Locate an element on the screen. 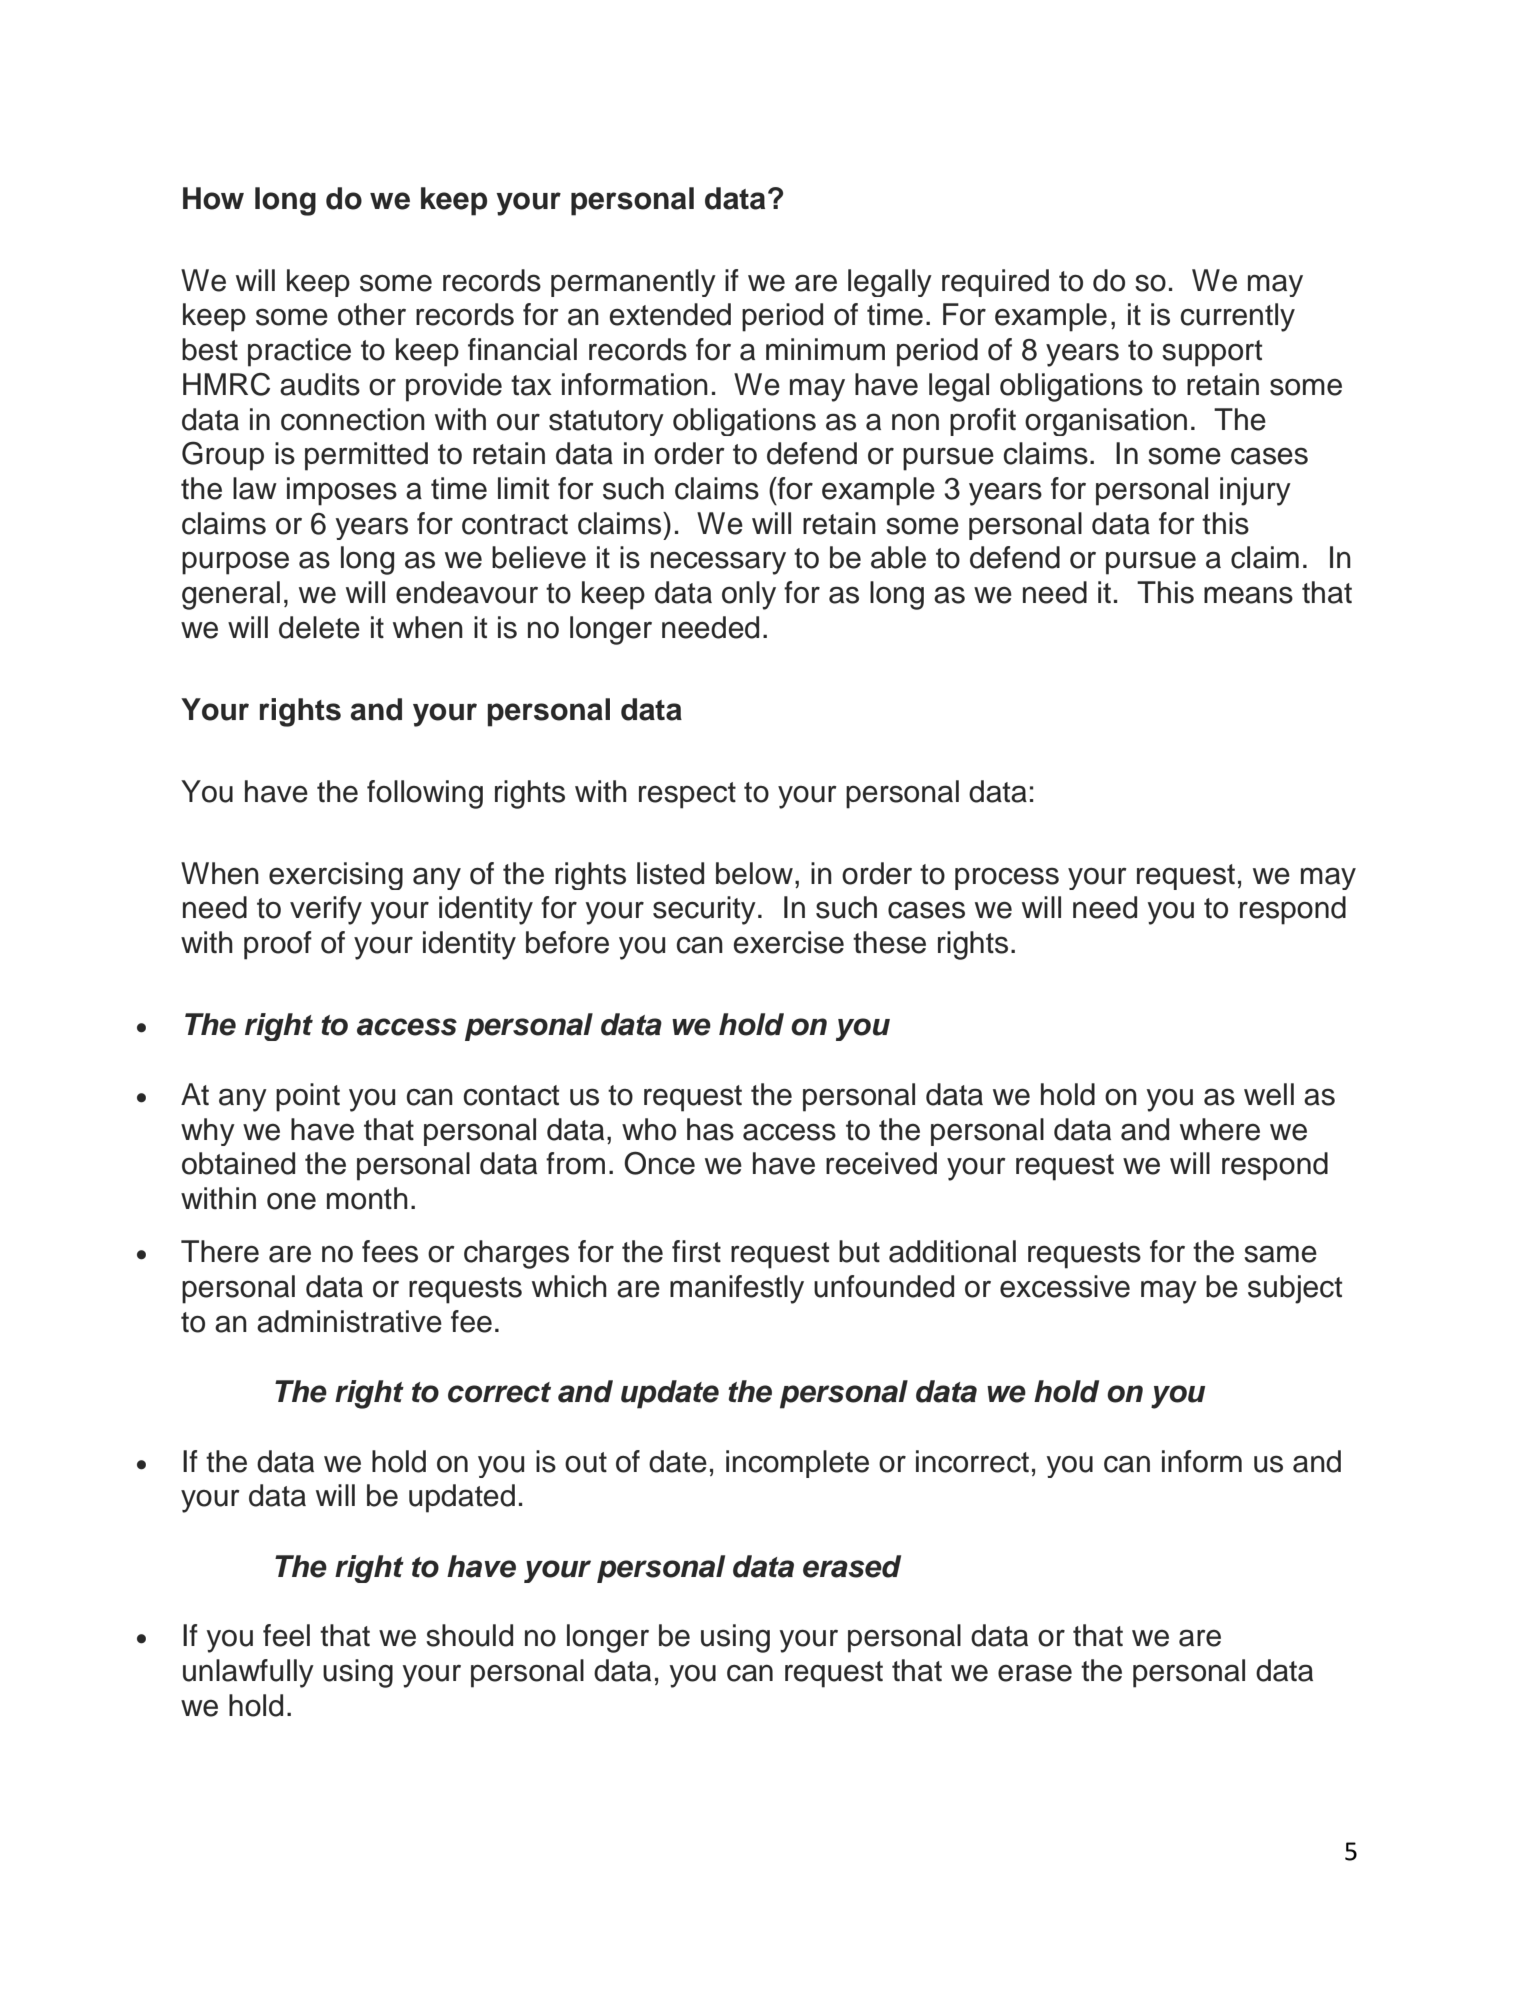 This screenshot has width=1539, height=1992. where is located at coordinates (1220, 1129).
